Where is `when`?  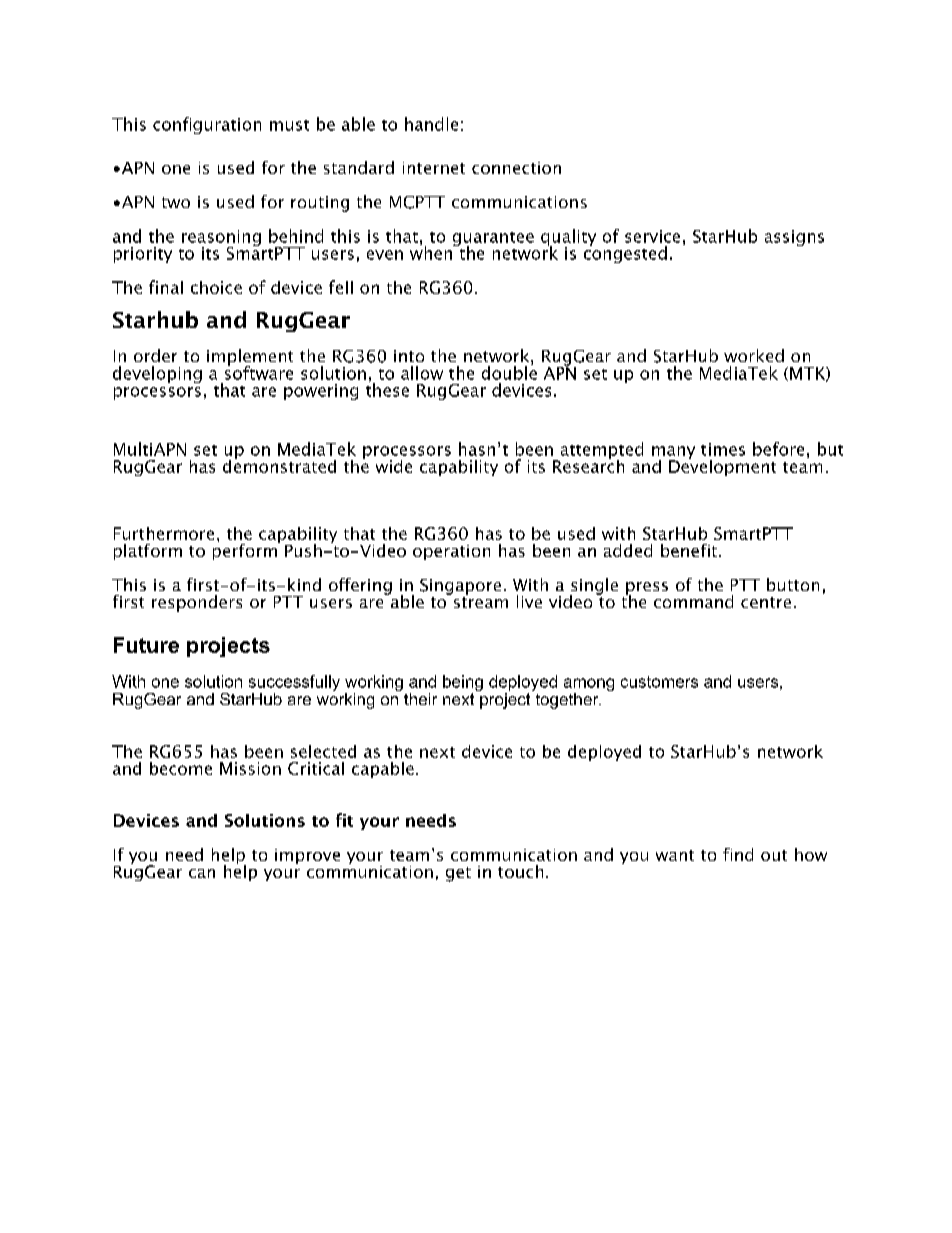
when is located at coordinates (432, 252).
